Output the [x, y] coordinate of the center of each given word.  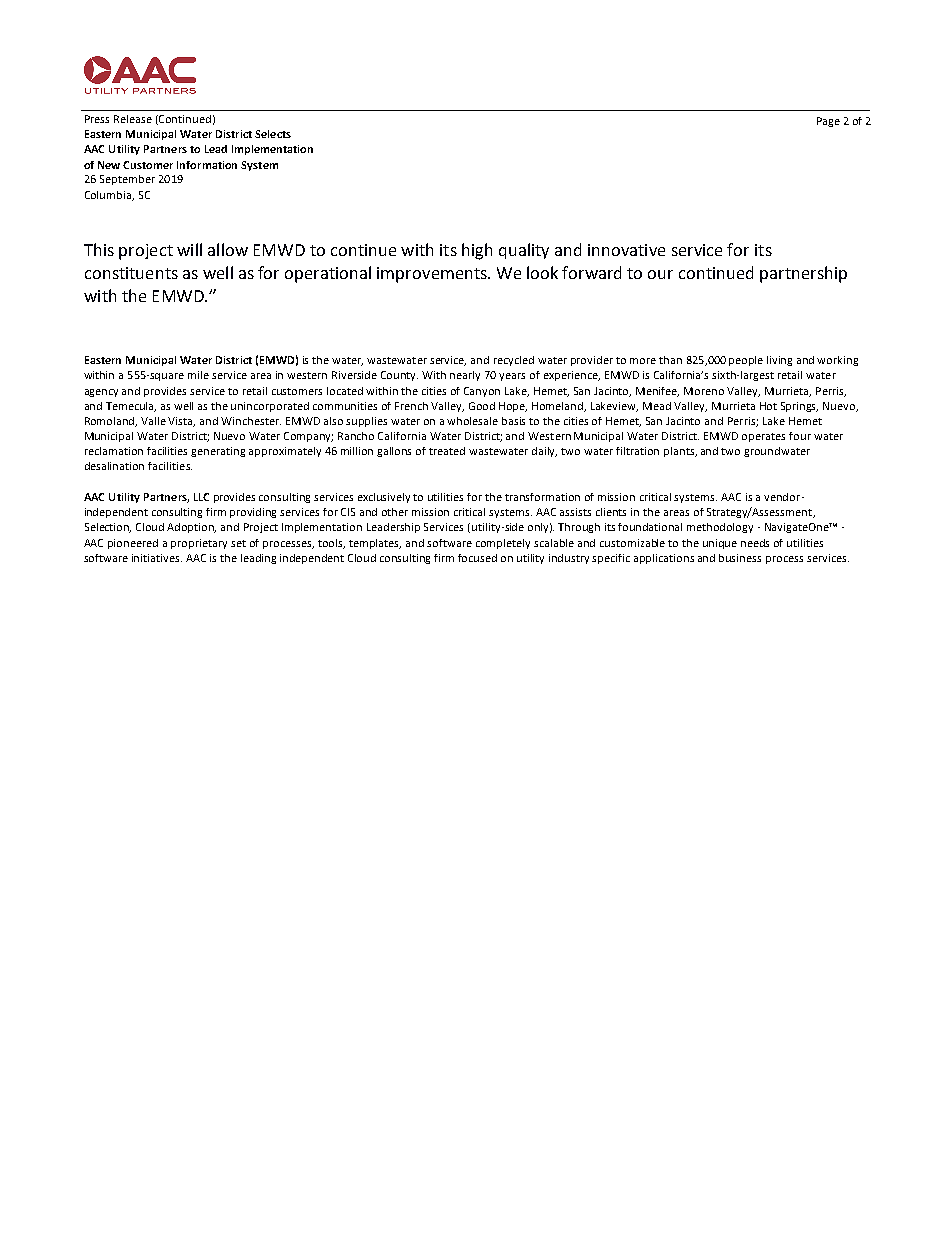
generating [218, 452]
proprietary [199, 544]
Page [828, 122]
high [477, 251]
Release [133, 119]
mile [198, 375]
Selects [273, 134]
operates [763, 437]
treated [447, 451]
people [746, 361]
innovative [626, 250]
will [189, 249]
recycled [514, 361]
